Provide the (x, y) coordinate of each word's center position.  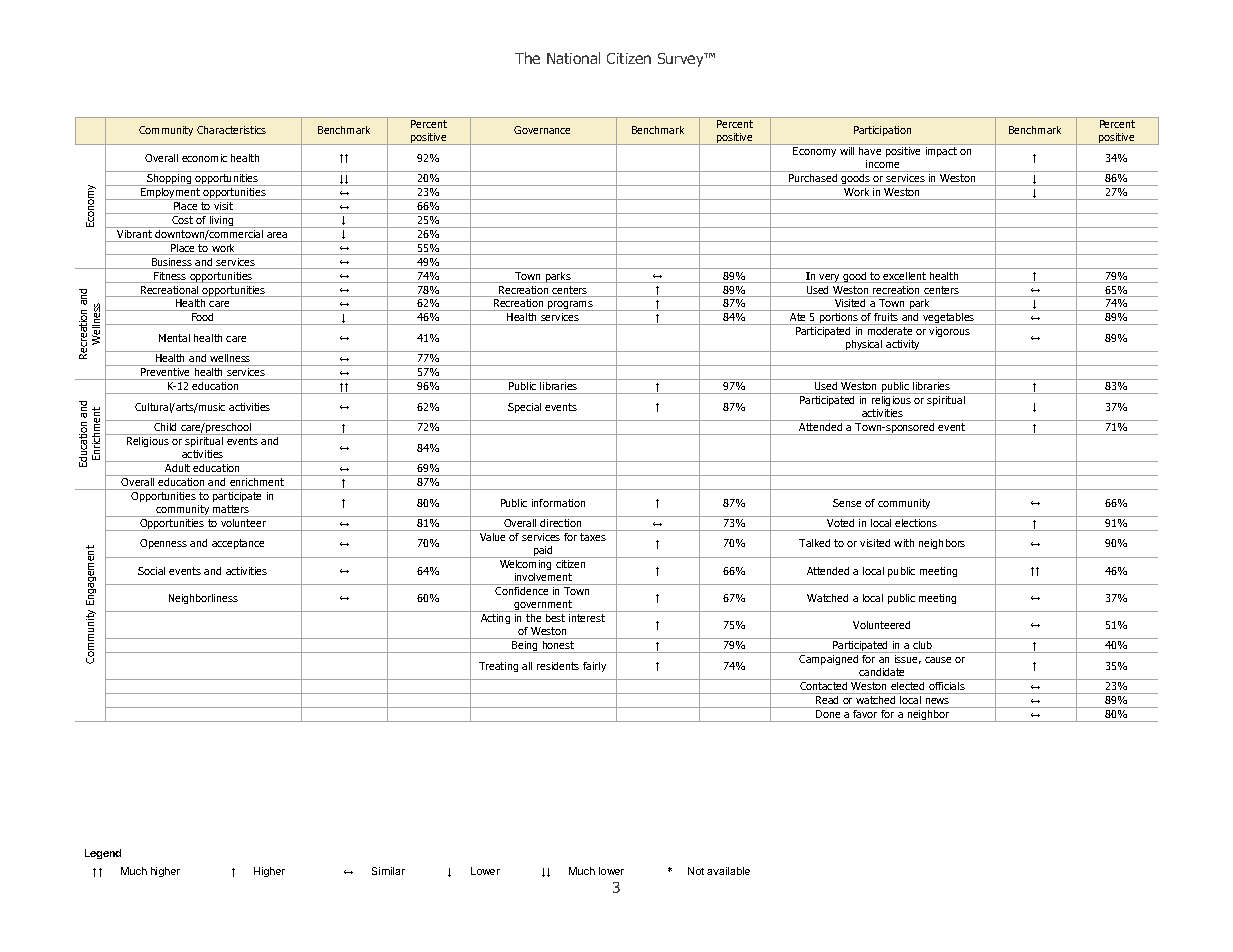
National (573, 58)
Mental (174, 338)
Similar (388, 871)
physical (864, 346)
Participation (882, 131)
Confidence (521, 591)
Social (151, 571)
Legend (103, 854)
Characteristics (231, 130)
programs (570, 306)
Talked (814, 543)
